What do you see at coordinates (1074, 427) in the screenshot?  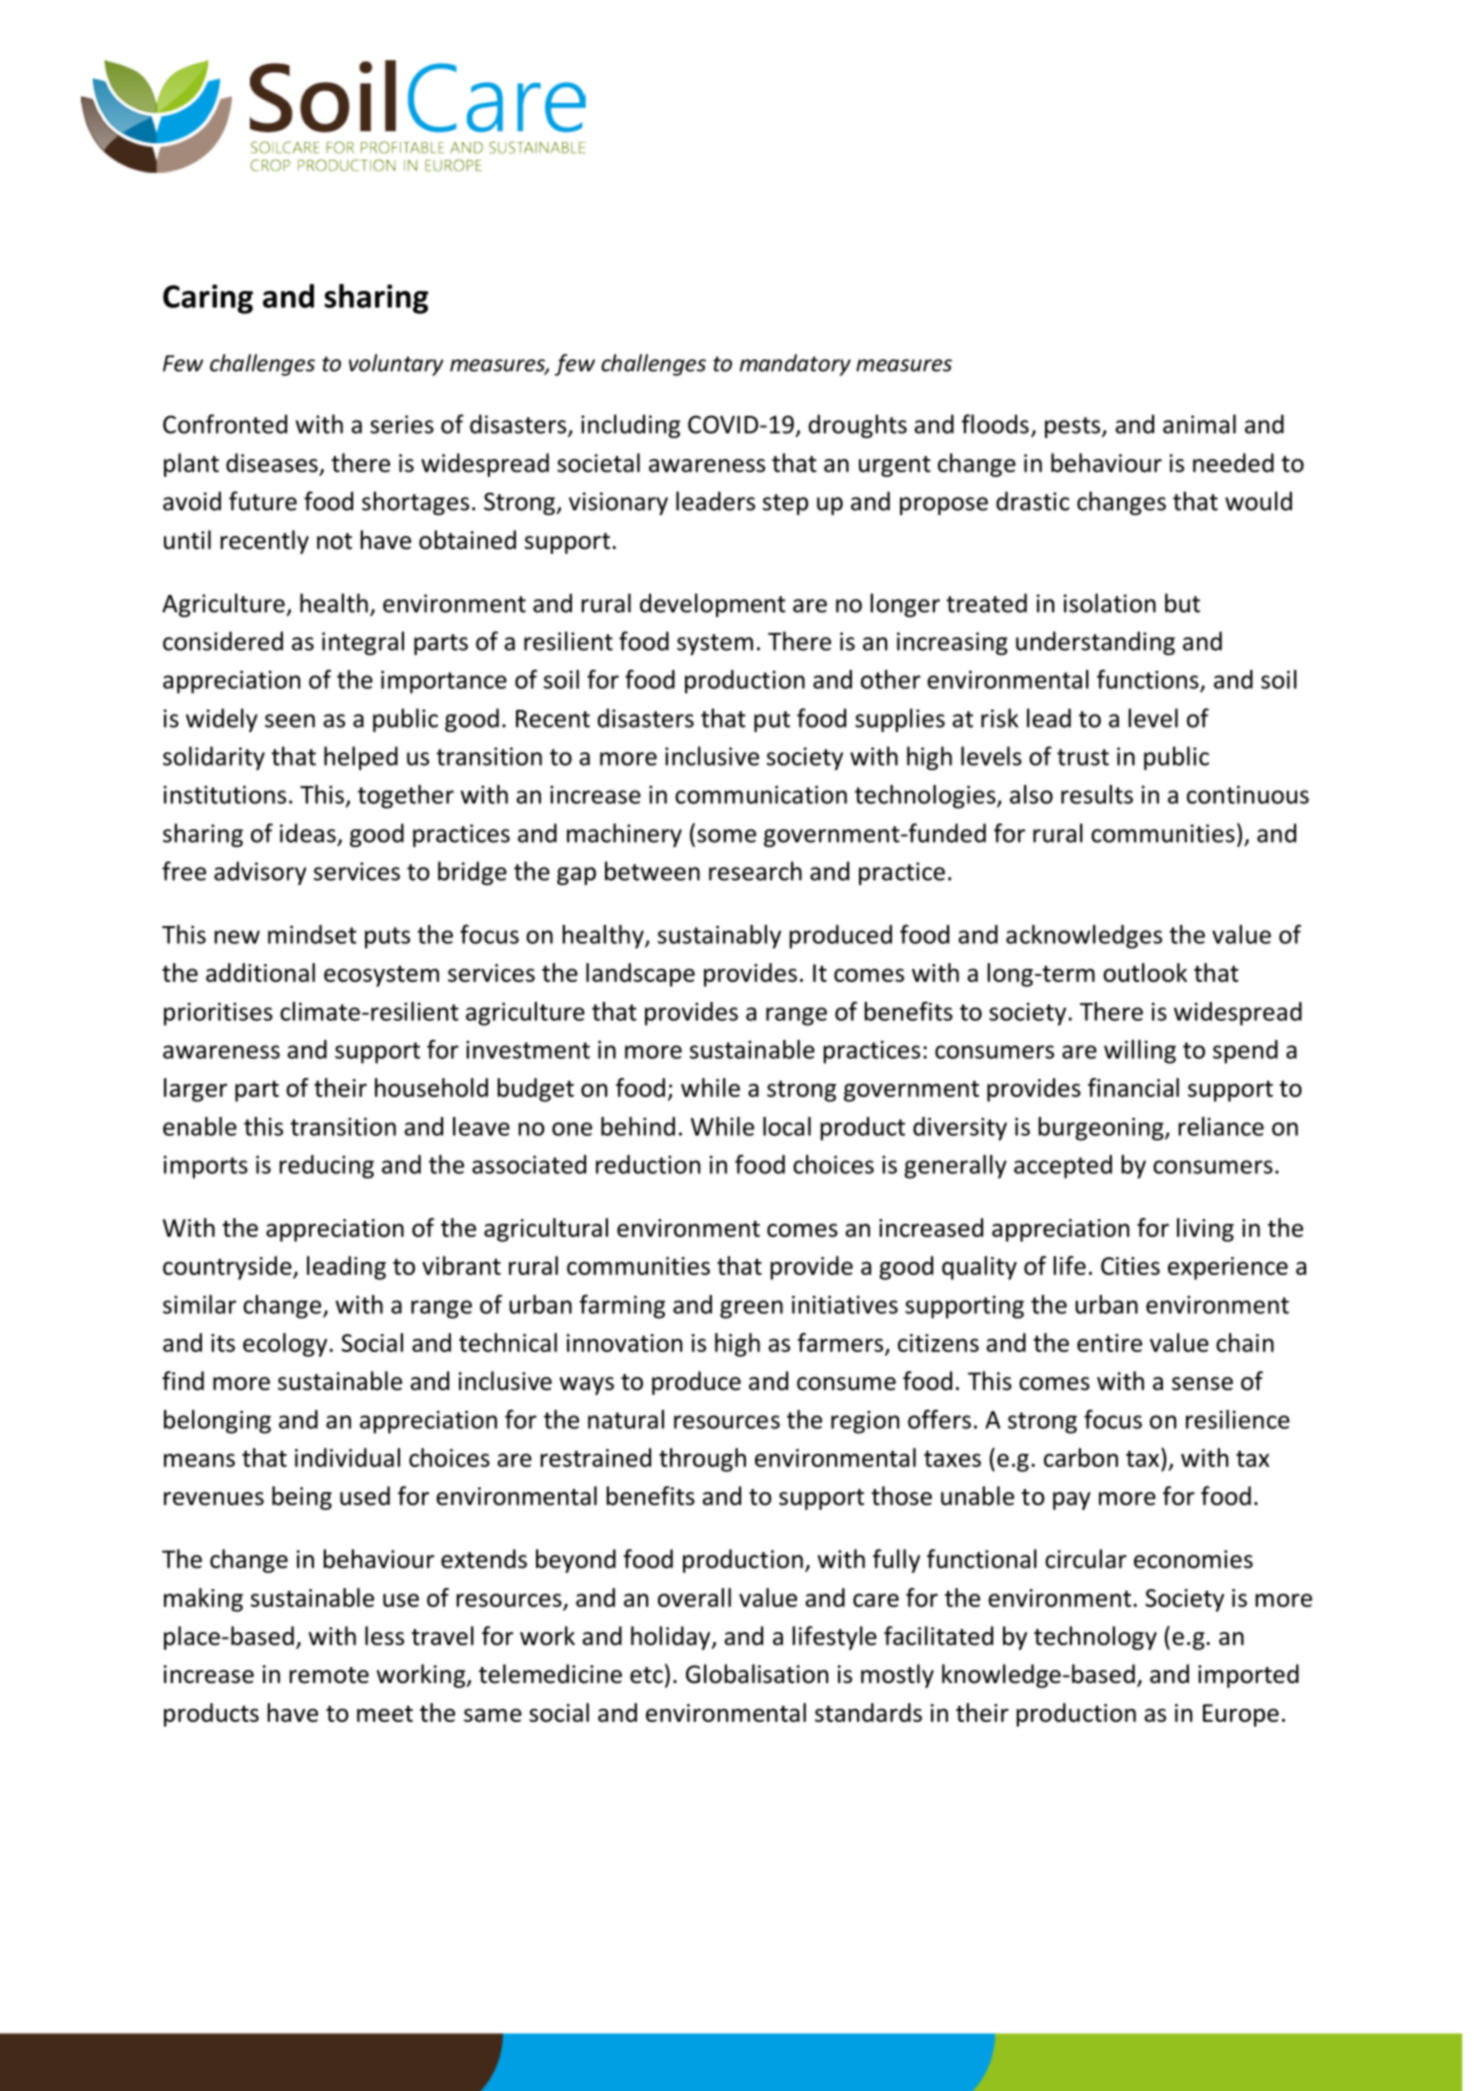 I see `pests` at bounding box center [1074, 427].
